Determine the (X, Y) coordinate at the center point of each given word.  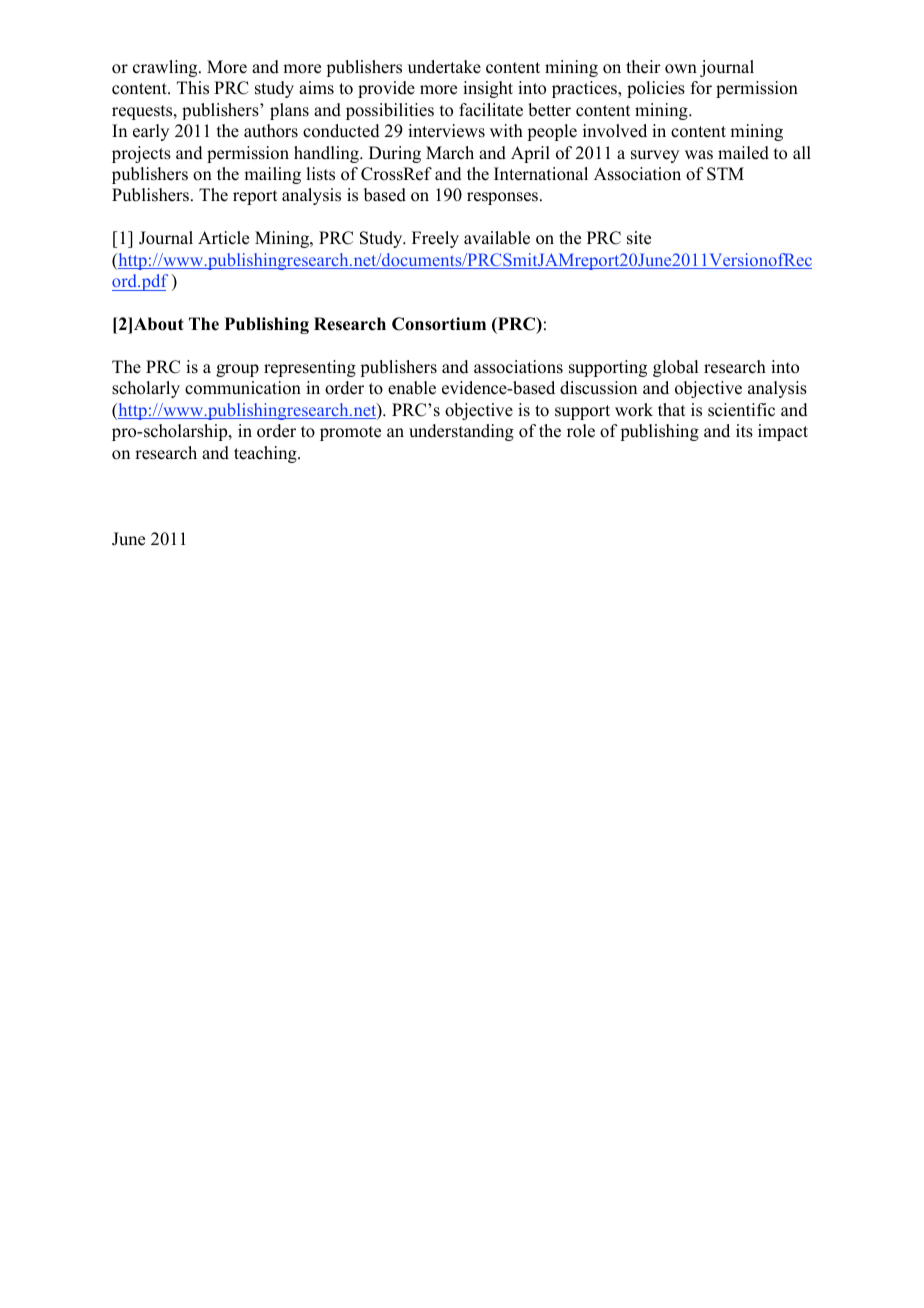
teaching (266, 454)
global (675, 368)
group (237, 370)
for (701, 88)
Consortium (439, 324)
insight (488, 89)
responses (504, 198)
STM (725, 174)
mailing (272, 175)
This (193, 88)
